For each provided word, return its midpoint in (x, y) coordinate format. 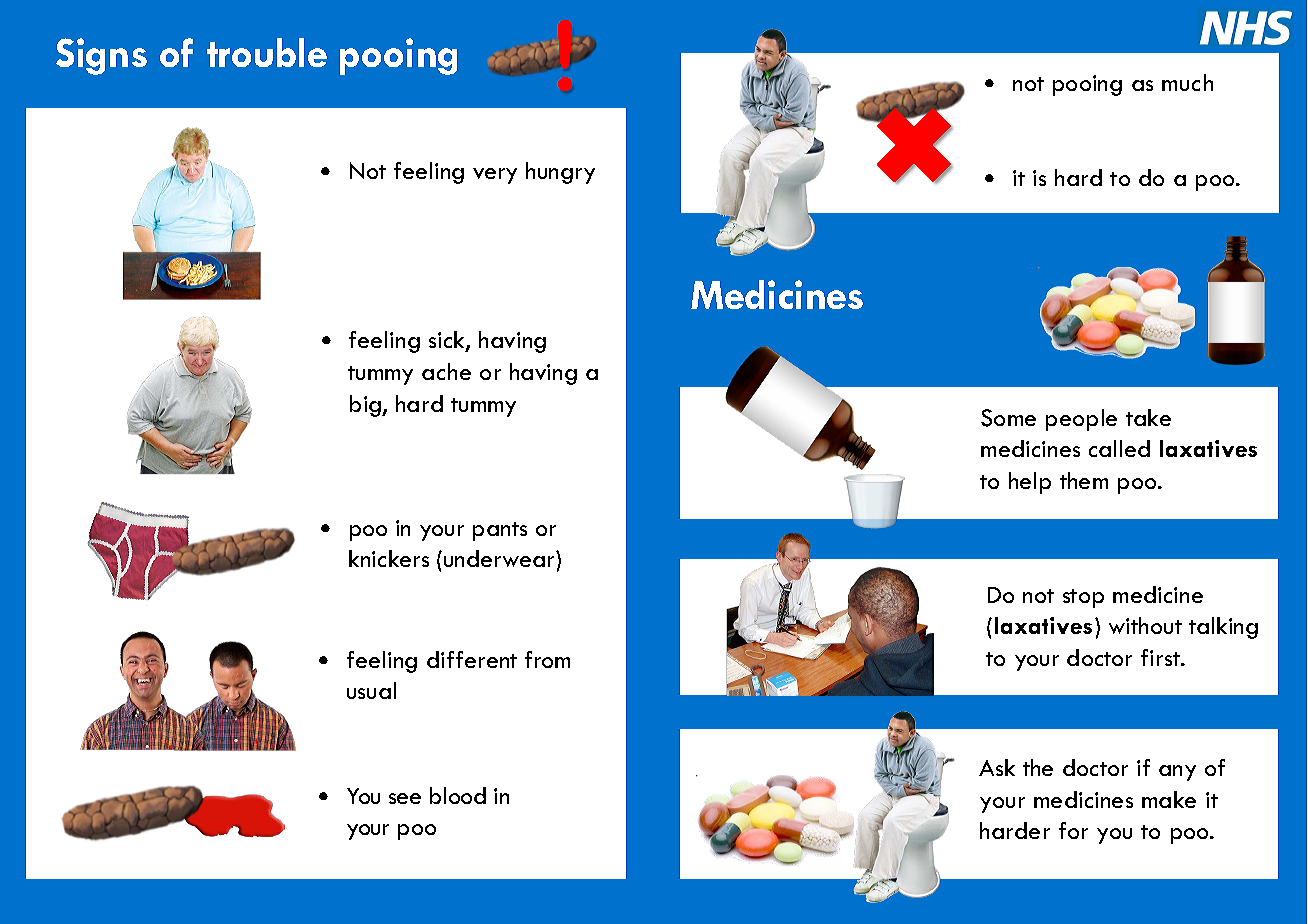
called (1119, 448)
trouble (267, 52)
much (1187, 82)
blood (458, 795)
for (1073, 830)
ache (446, 371)
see (405, 798)
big (367, 406)
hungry (560, 173)
